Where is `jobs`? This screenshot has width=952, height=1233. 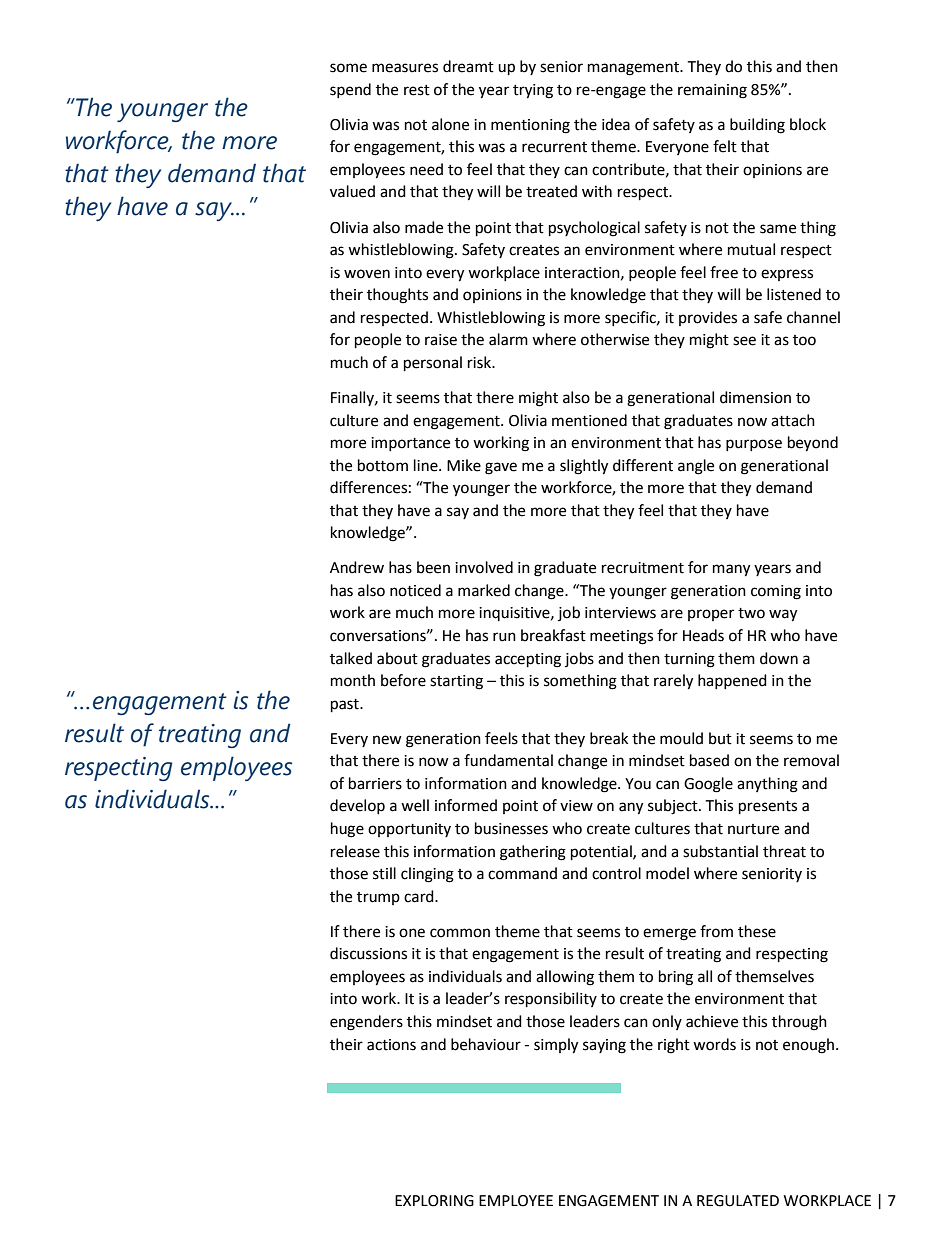 jobs is located at coordinates (579, 659).
